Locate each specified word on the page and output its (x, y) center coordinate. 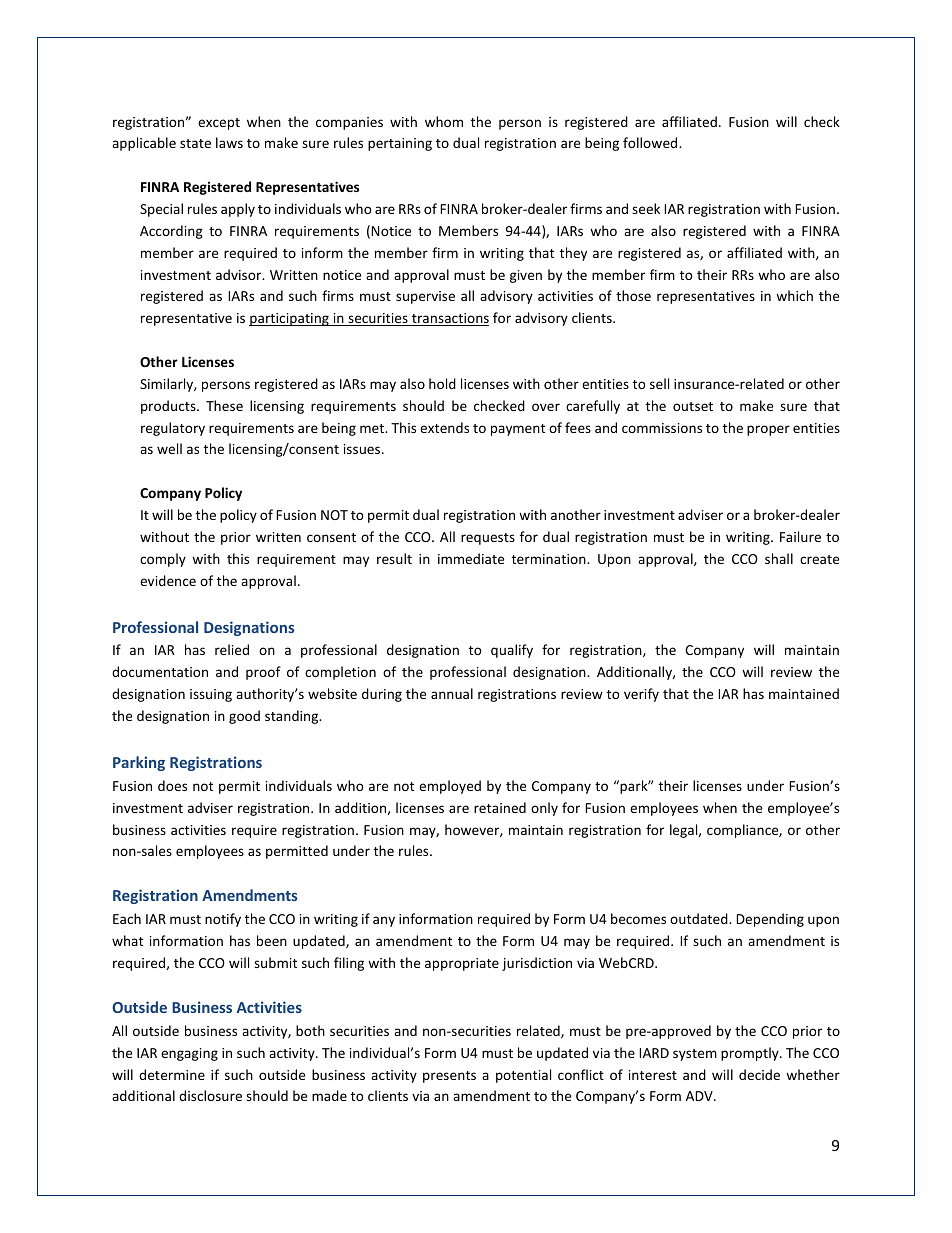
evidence (168, 580)
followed (651, 142)
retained (500, 807)
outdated (700, 918)
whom (444, 121)
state (195, 143)
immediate (471, 558)
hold (442, 383)
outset (693, 406)
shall (779, 558)
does (172, 785)
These (224, 405)
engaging (189, 1054)
